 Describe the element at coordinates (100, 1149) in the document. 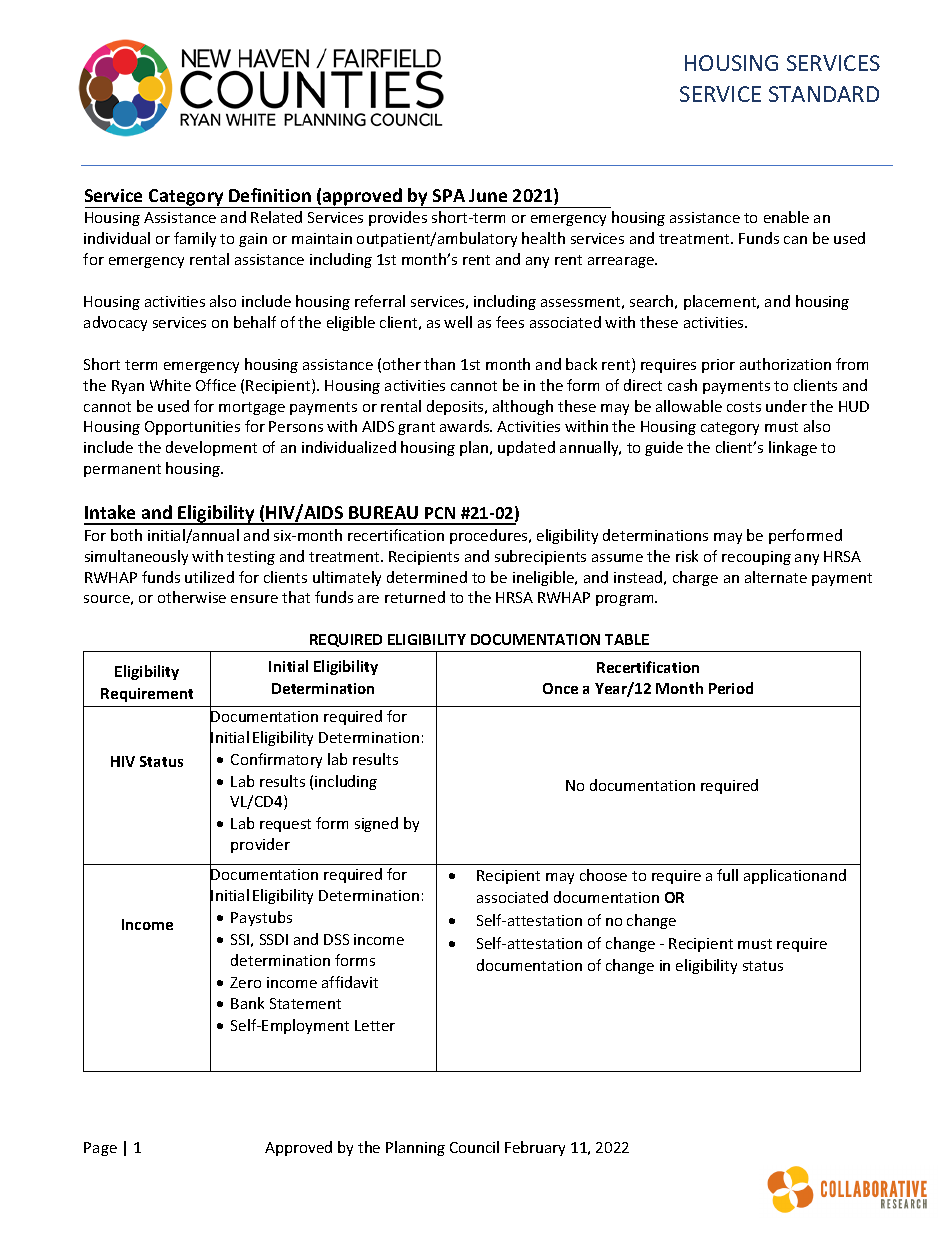

I see `Page` at that location.
